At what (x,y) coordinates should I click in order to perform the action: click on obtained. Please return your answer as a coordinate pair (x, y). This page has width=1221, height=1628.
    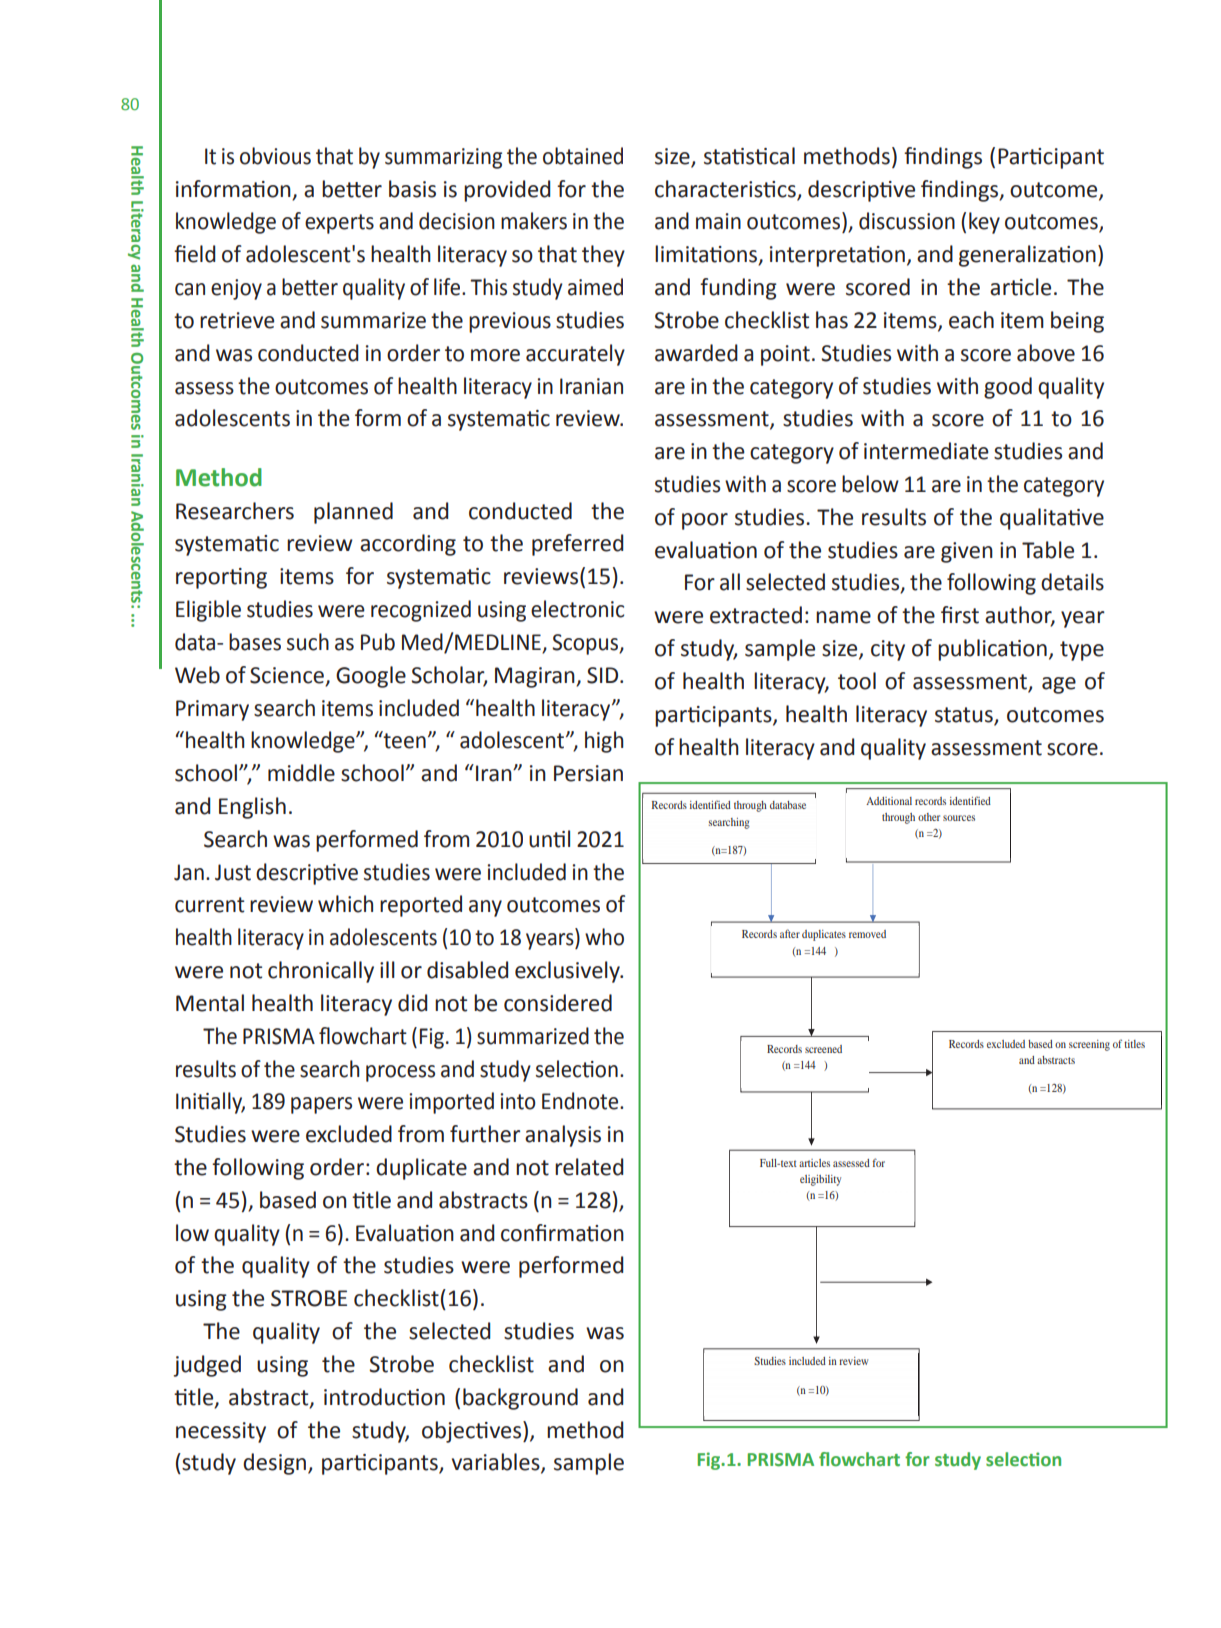
    Looking at the image, I should click on (583, 156).
